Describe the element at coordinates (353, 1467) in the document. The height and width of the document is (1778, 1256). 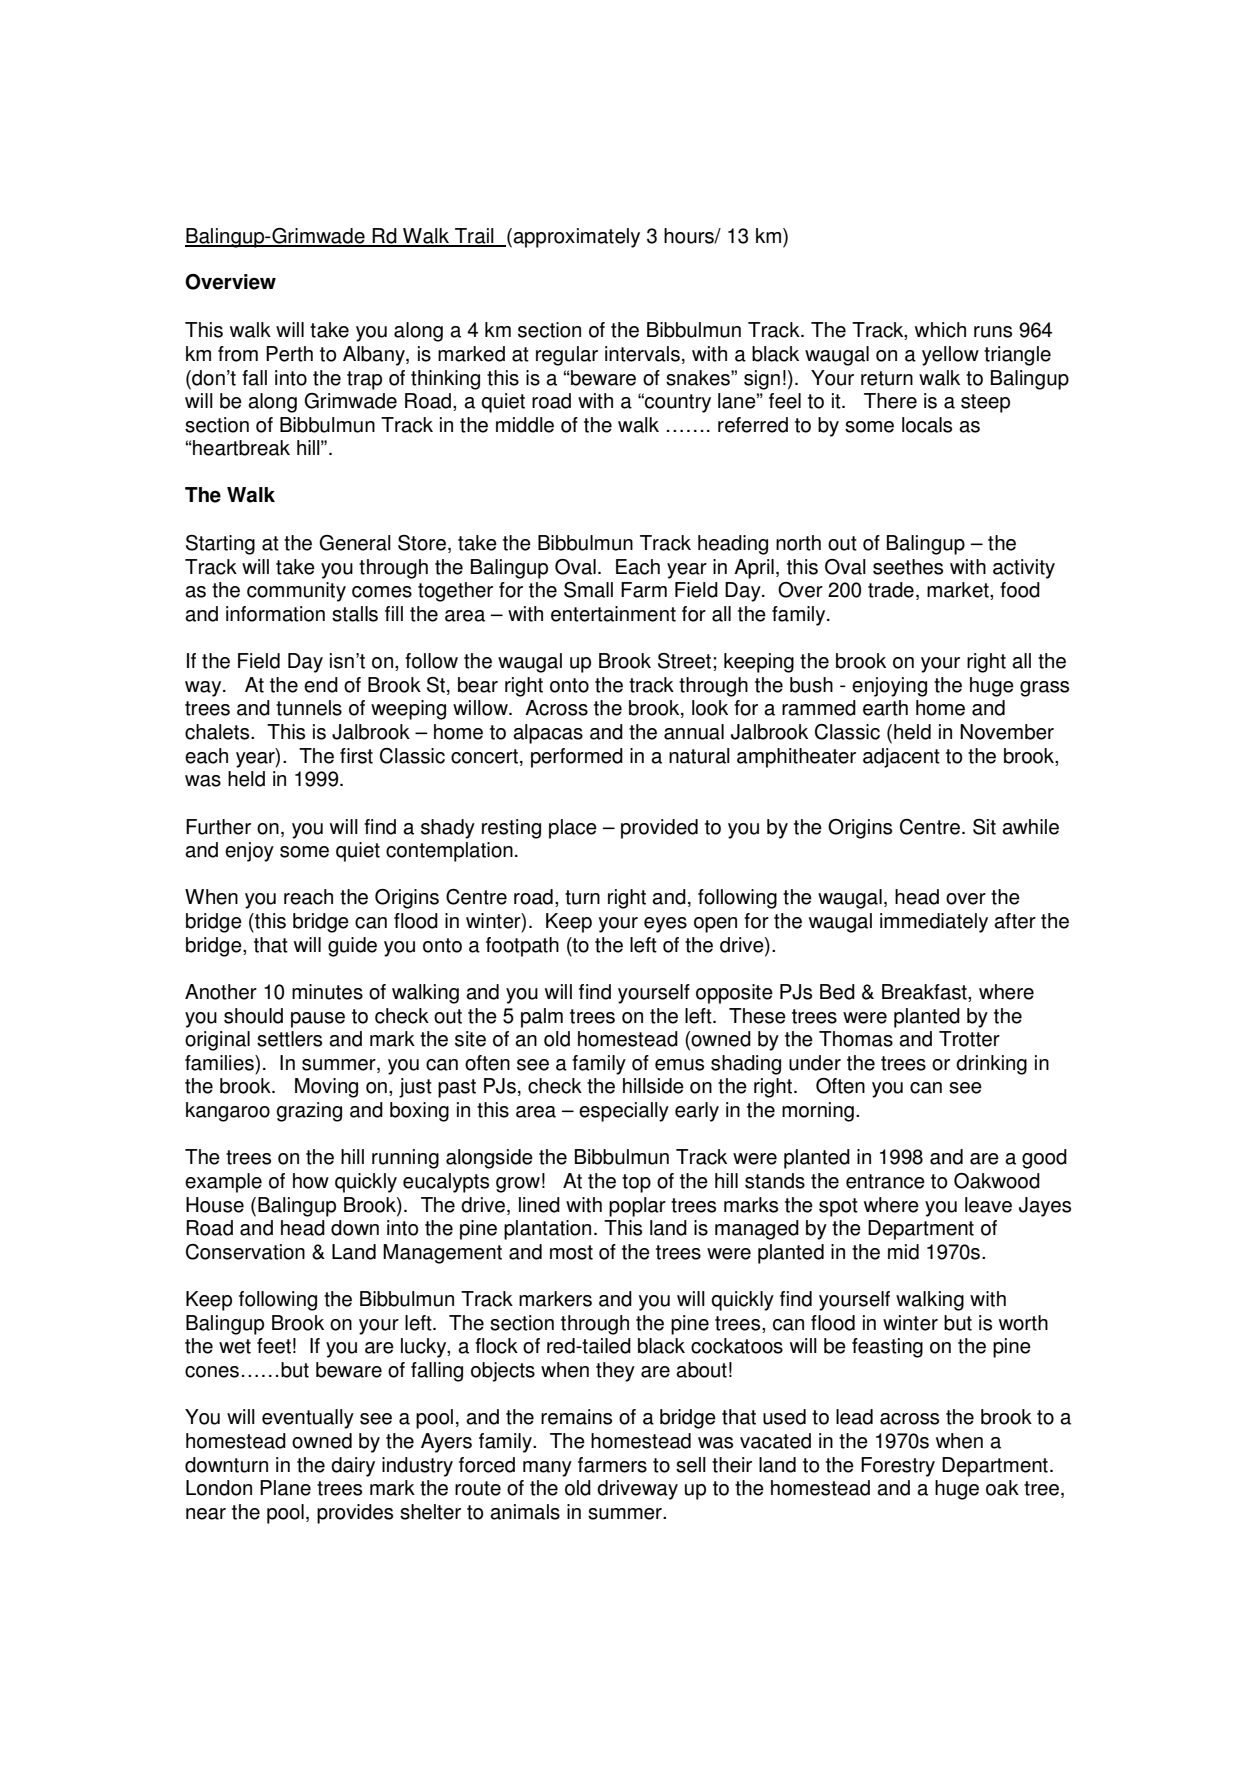
I see `dairy` at that location.
